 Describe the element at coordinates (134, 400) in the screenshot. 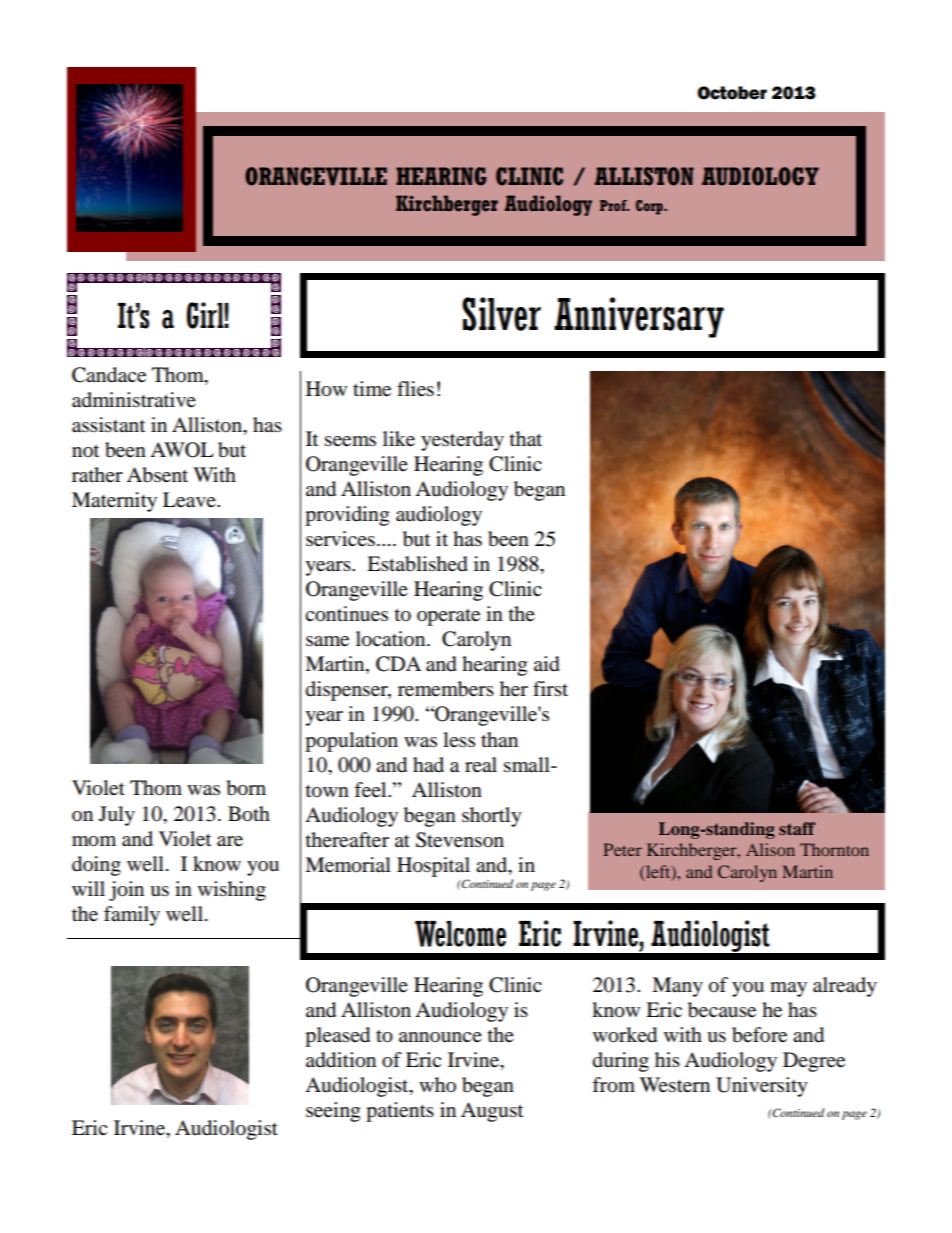

I see `administrative` at that location.
